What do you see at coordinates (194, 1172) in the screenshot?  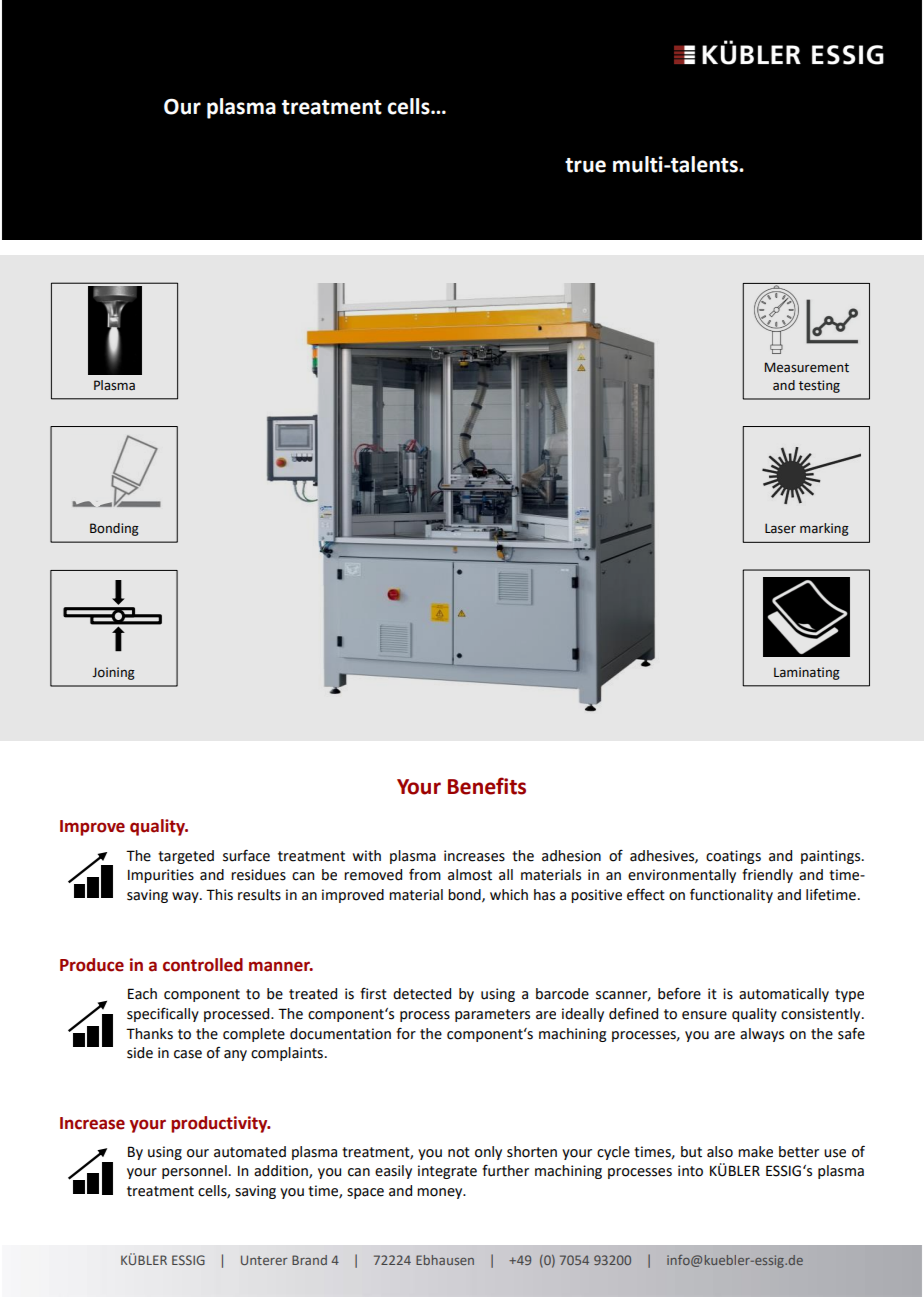 I see `personnel` at bounding box center [194, 1172].
